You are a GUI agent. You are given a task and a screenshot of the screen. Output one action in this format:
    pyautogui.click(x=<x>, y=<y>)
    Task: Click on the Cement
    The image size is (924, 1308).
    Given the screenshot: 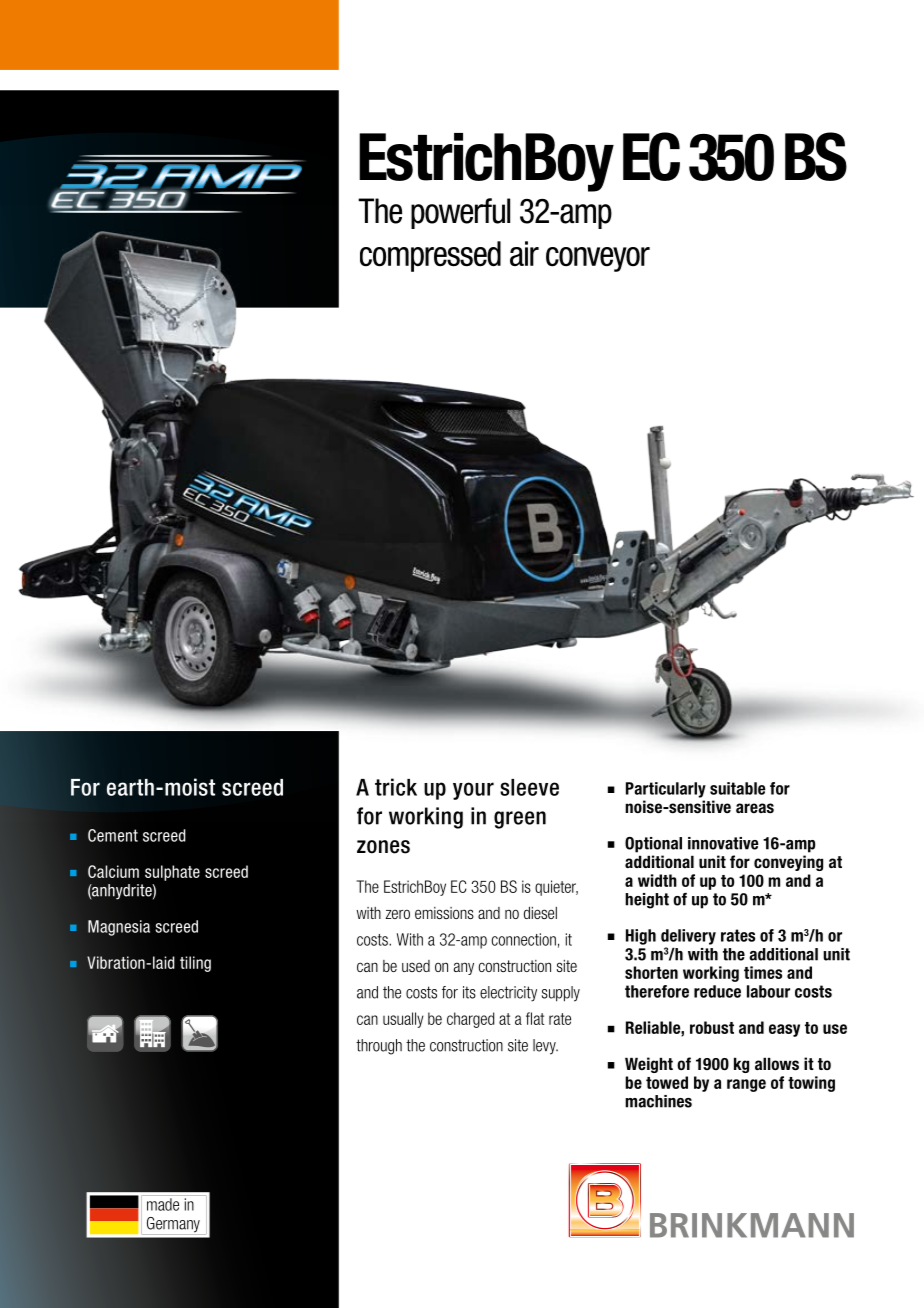 What is the action you would take?
    pyautogui.click(x=113, y=835)
